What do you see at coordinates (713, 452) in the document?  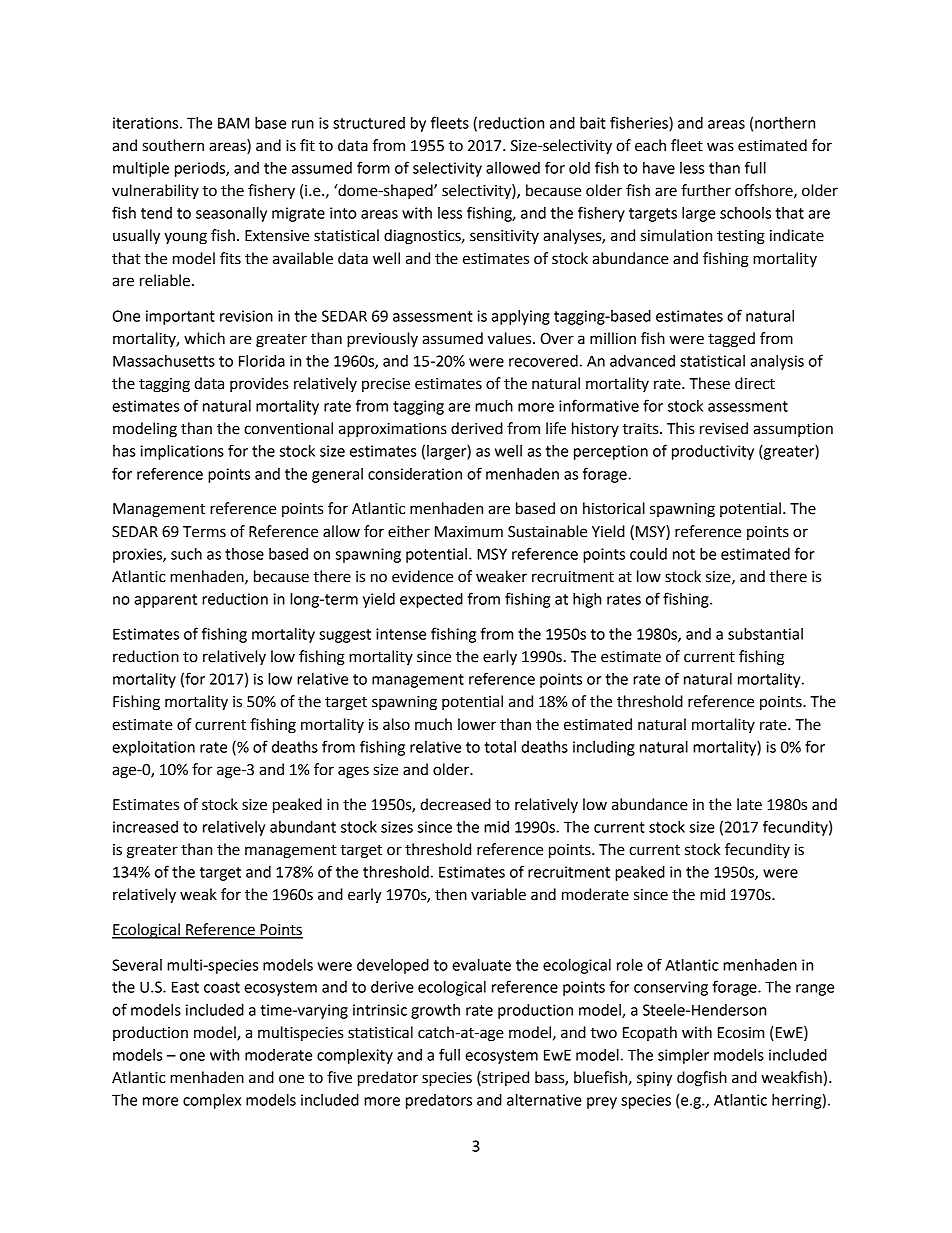 I see `productivity` at bounding box center [713, 452].
